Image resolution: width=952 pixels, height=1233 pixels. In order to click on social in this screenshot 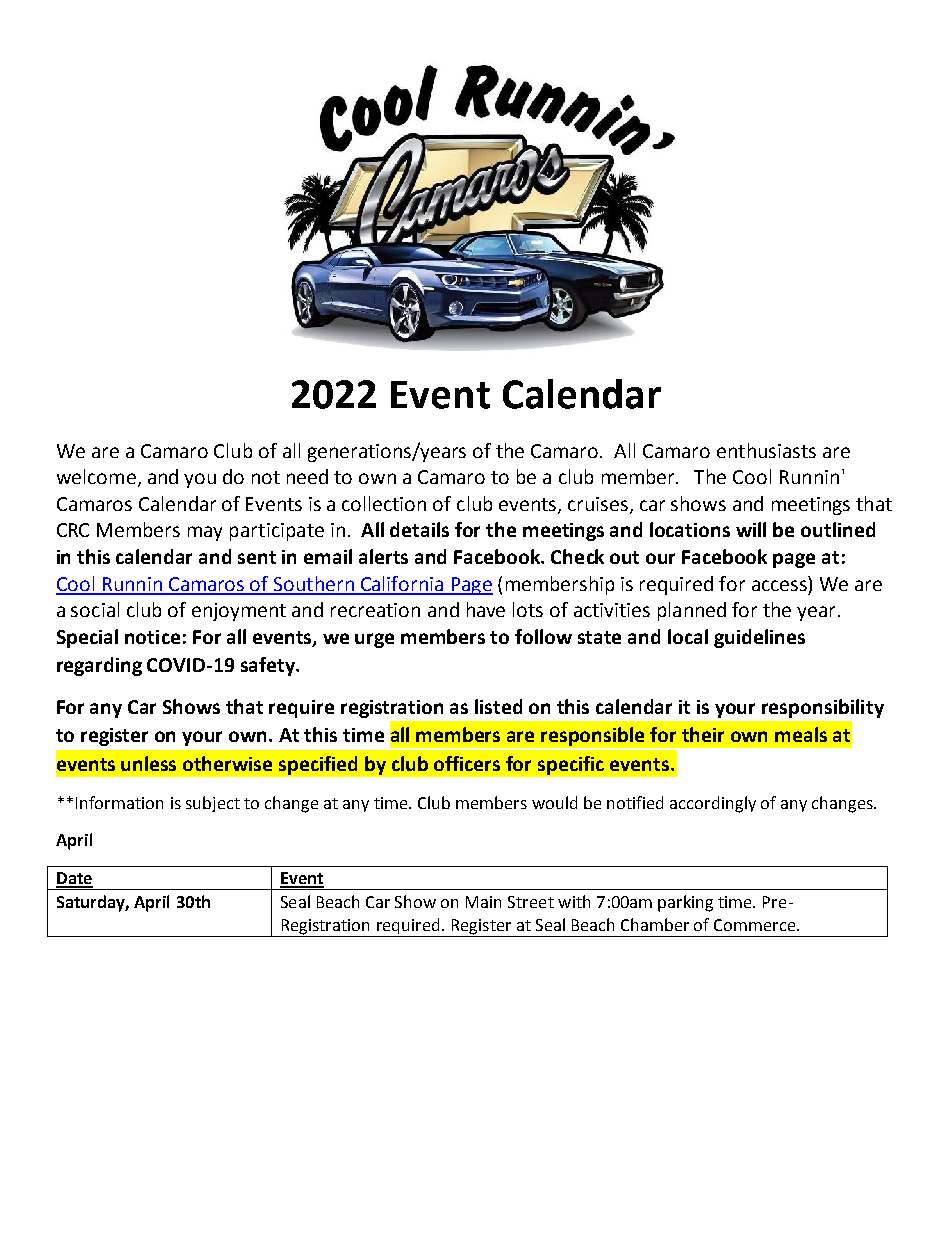, I will do `click(95, 609)`.
